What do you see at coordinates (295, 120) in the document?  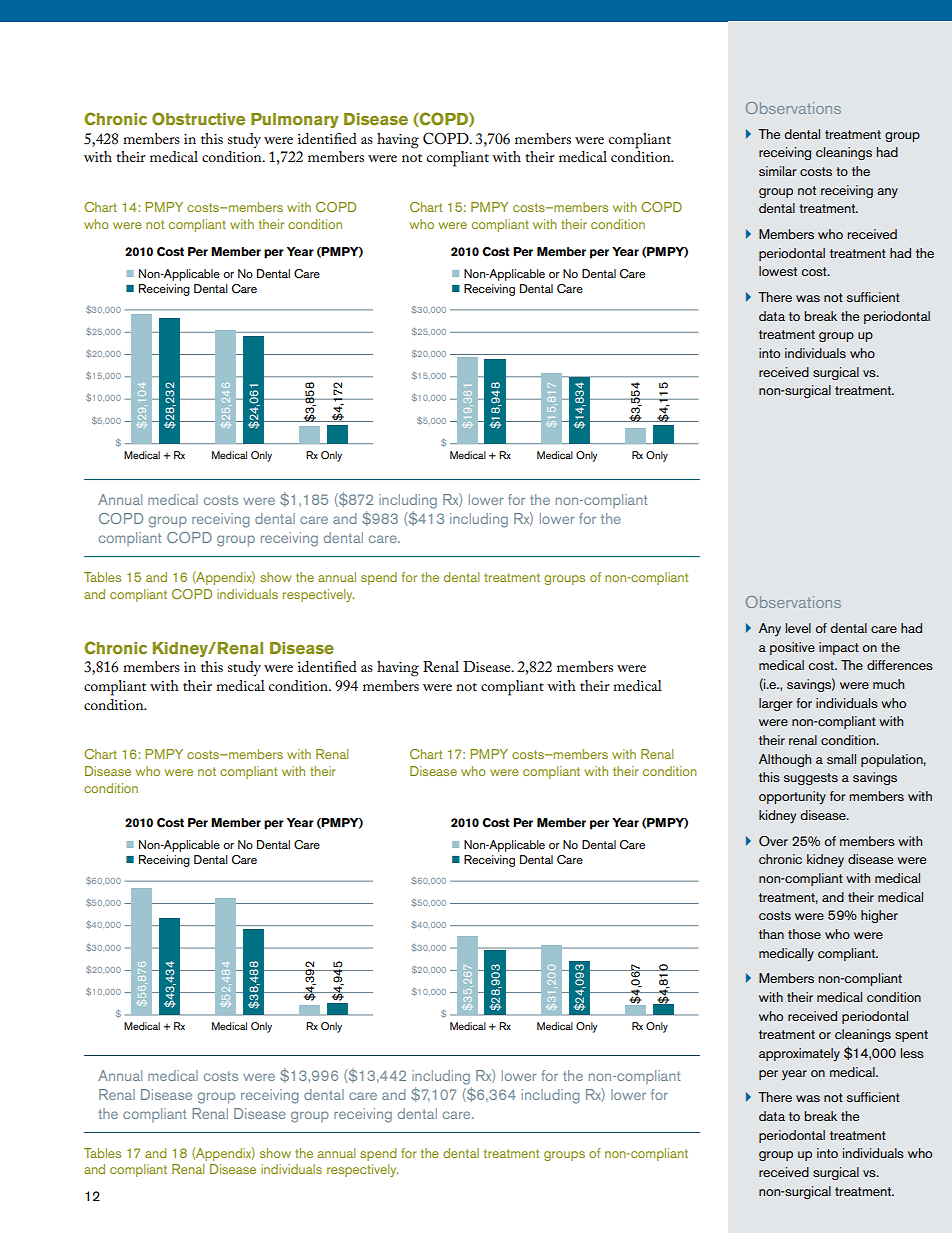 I see `Pulmonary` at bounding box center [295, 120].
